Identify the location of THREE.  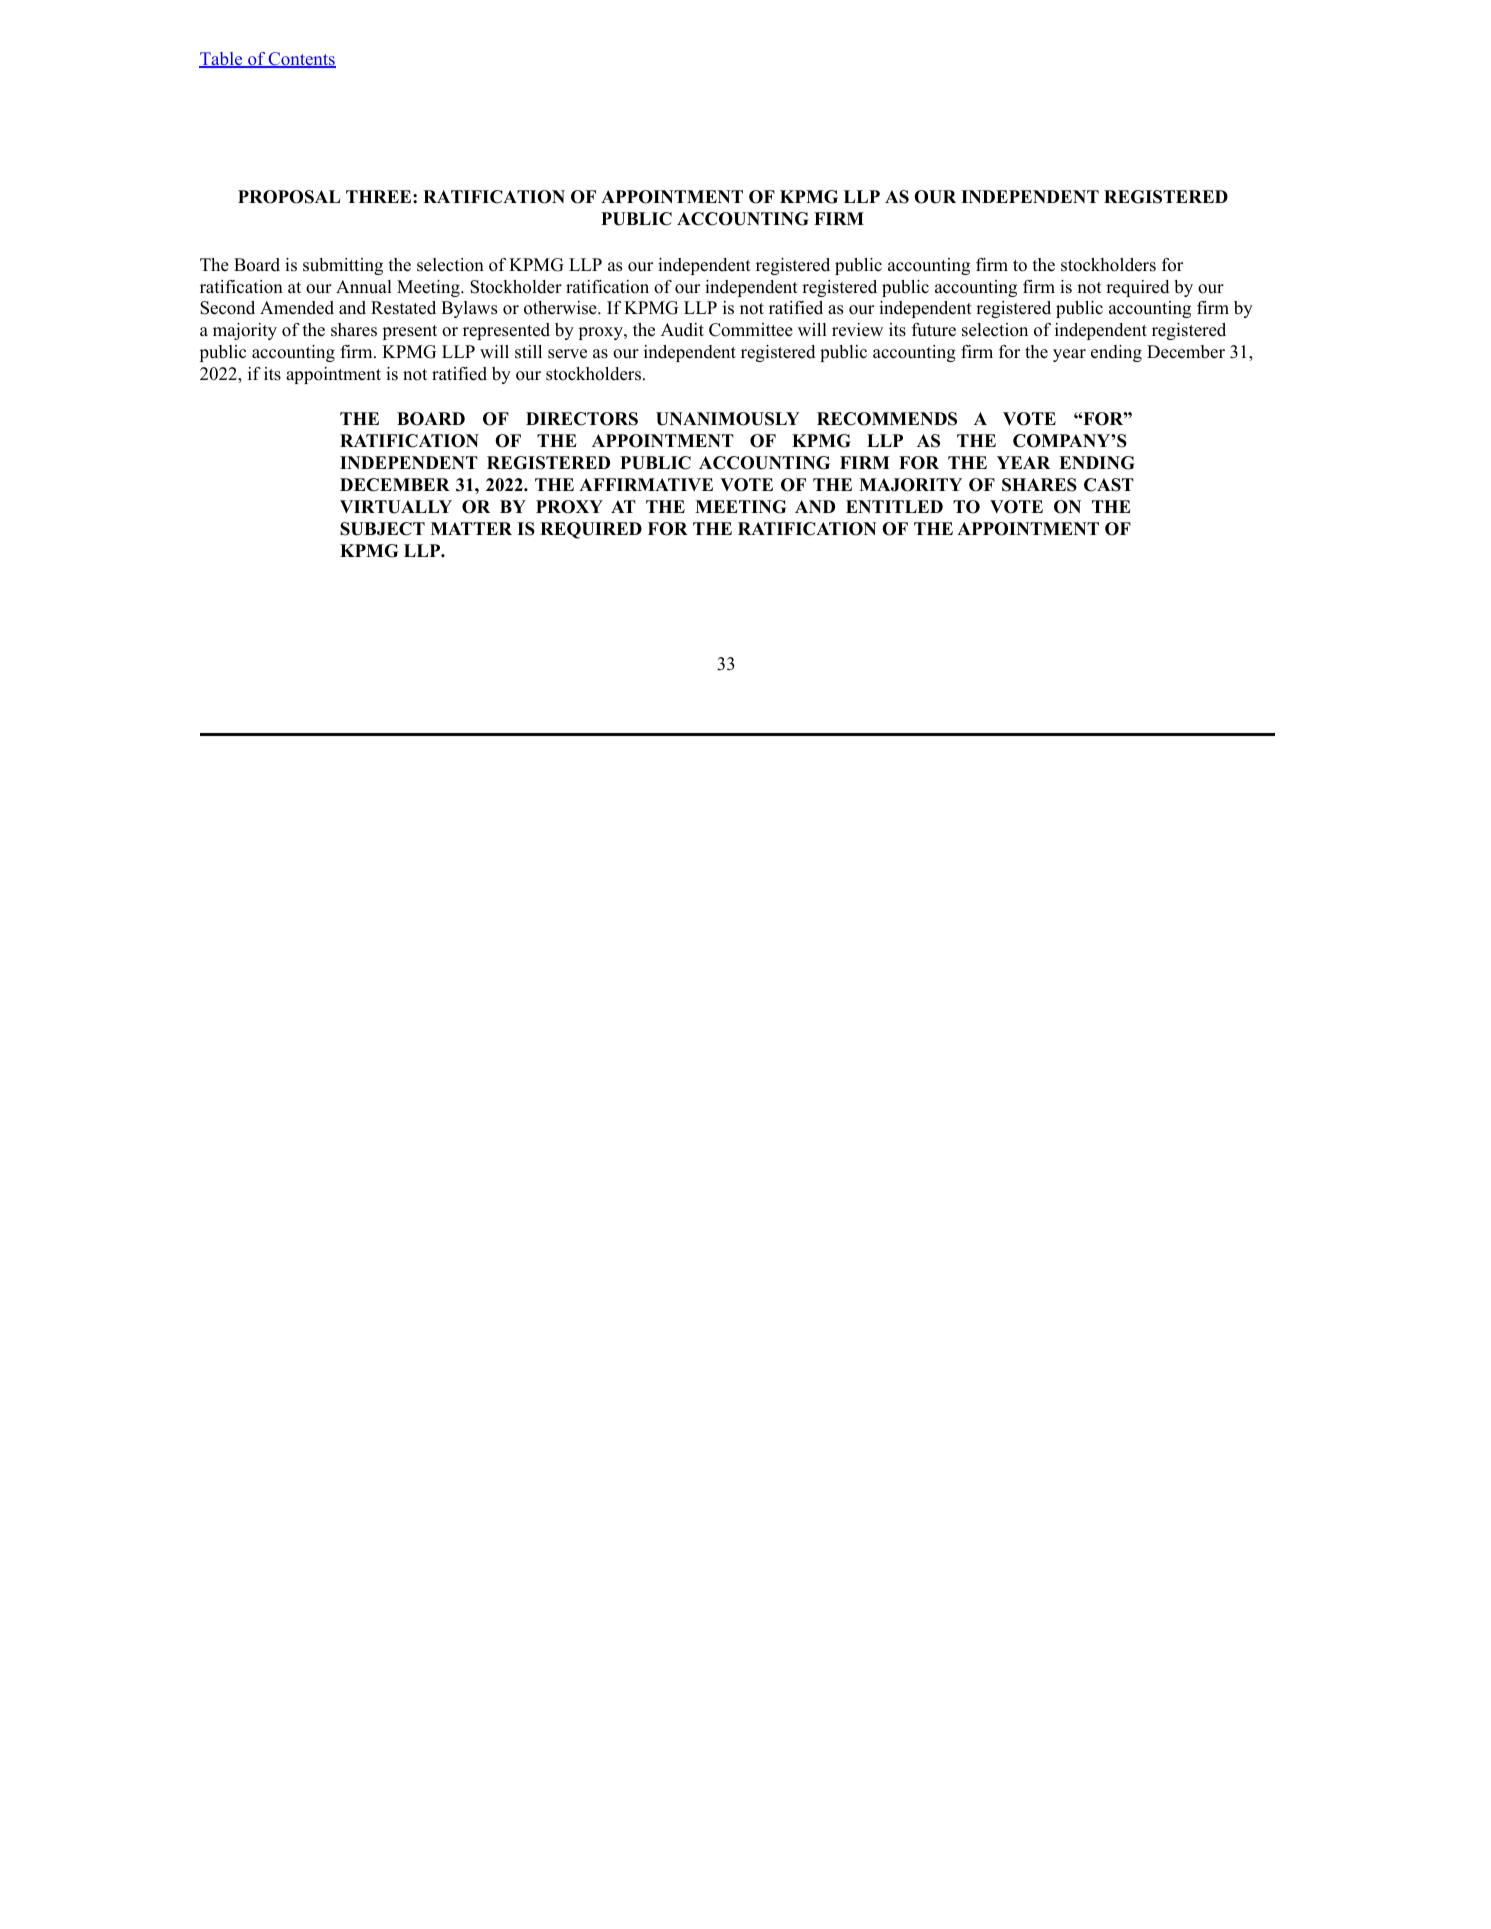
(380, 196).
